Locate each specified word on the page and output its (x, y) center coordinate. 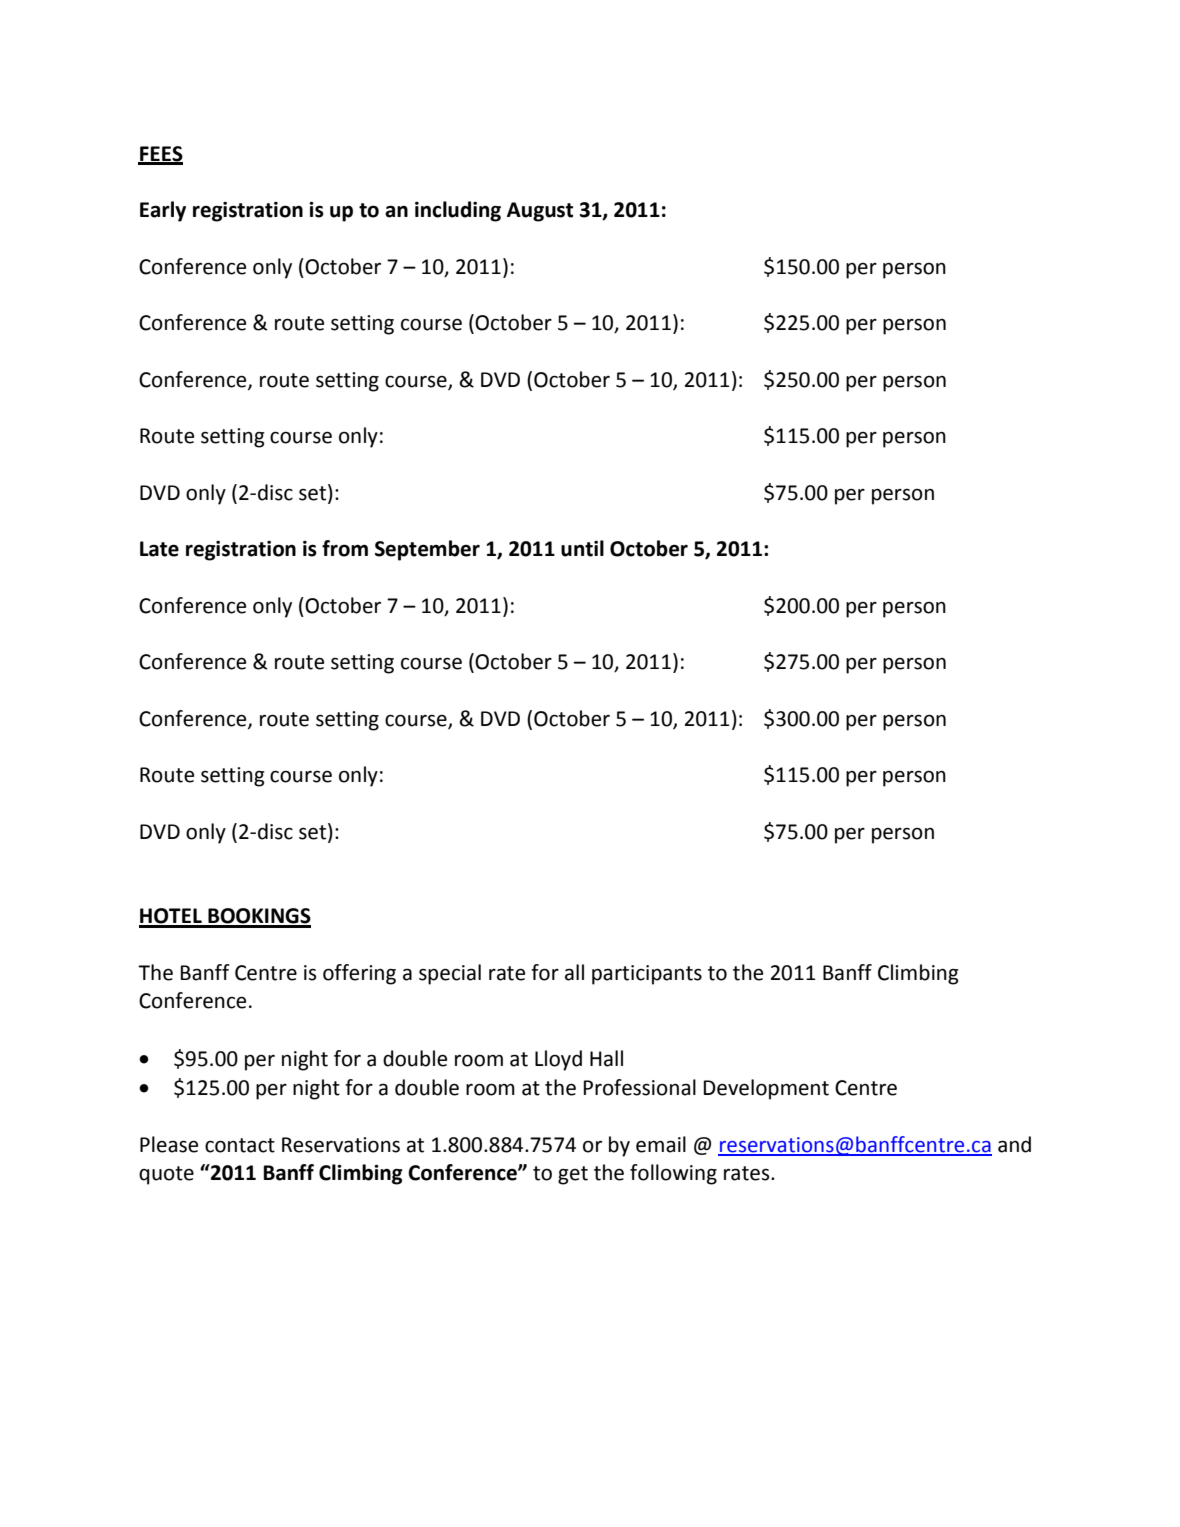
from (345, 548)
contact (240, 1145)
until (582, 548)
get (573, 1175)
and (1014, 1144)
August (540, 212)
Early (163, 211)
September (427, 550)
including (458, 211)
